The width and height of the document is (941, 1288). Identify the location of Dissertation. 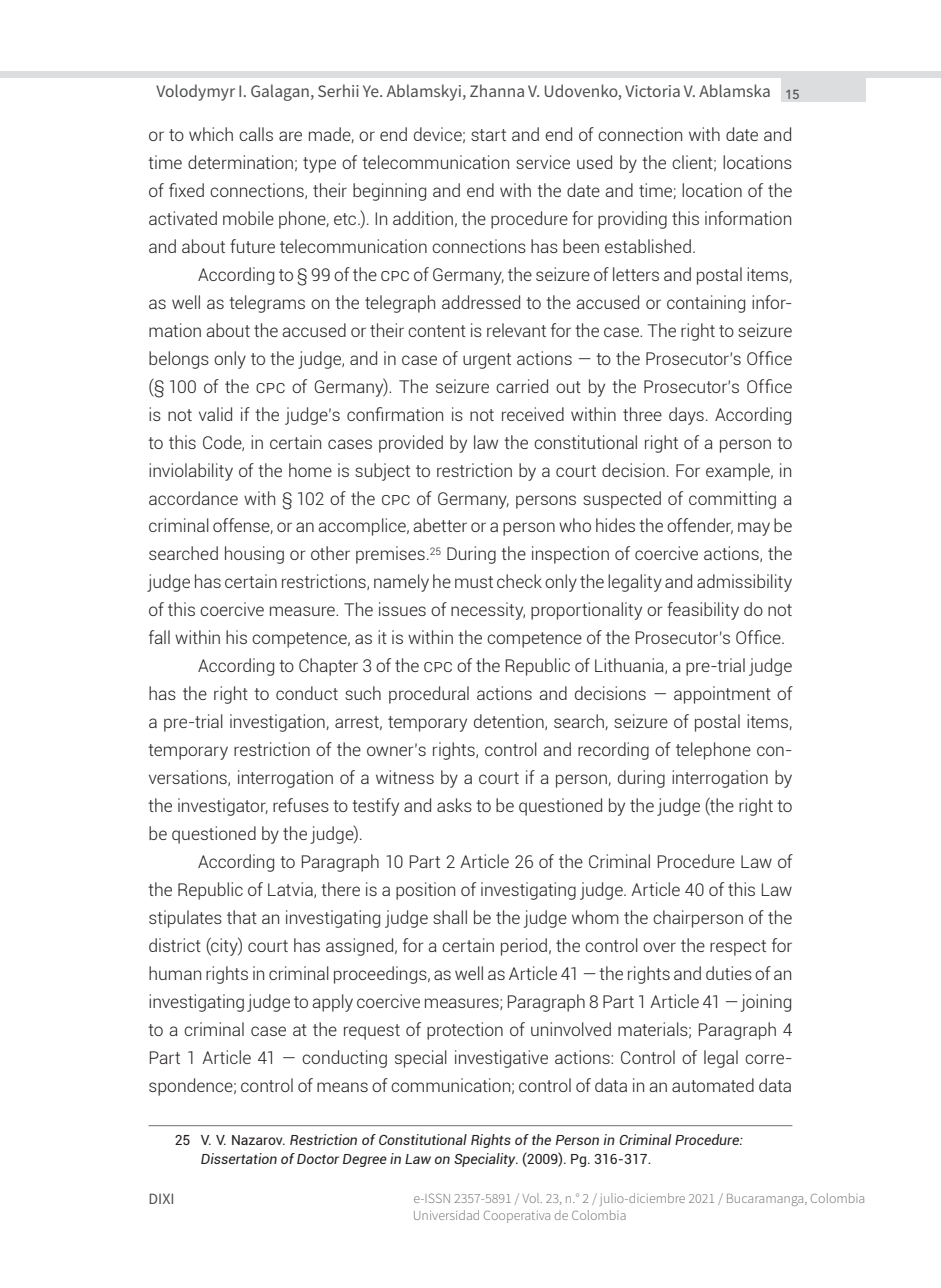
(239, 1158).
